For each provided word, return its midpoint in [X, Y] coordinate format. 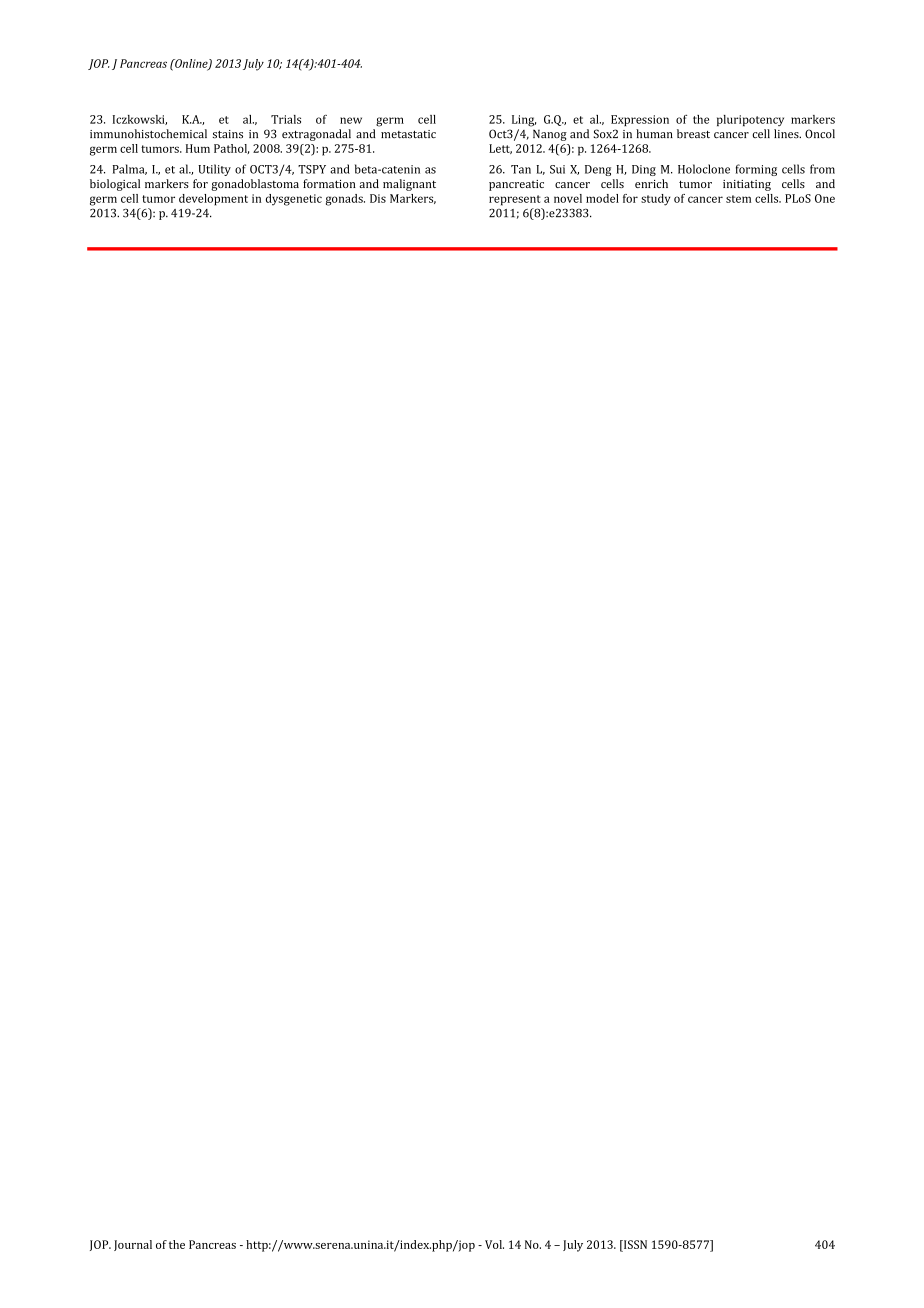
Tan [521, 169]
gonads [345, 200]
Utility [214, 170]
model [602, 198]
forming [756, 170]
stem [738, 199]
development [213, 200]
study [655, 200]
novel [568, 198]
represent [515, 200]
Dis [378, 198]
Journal [133, 1245]
